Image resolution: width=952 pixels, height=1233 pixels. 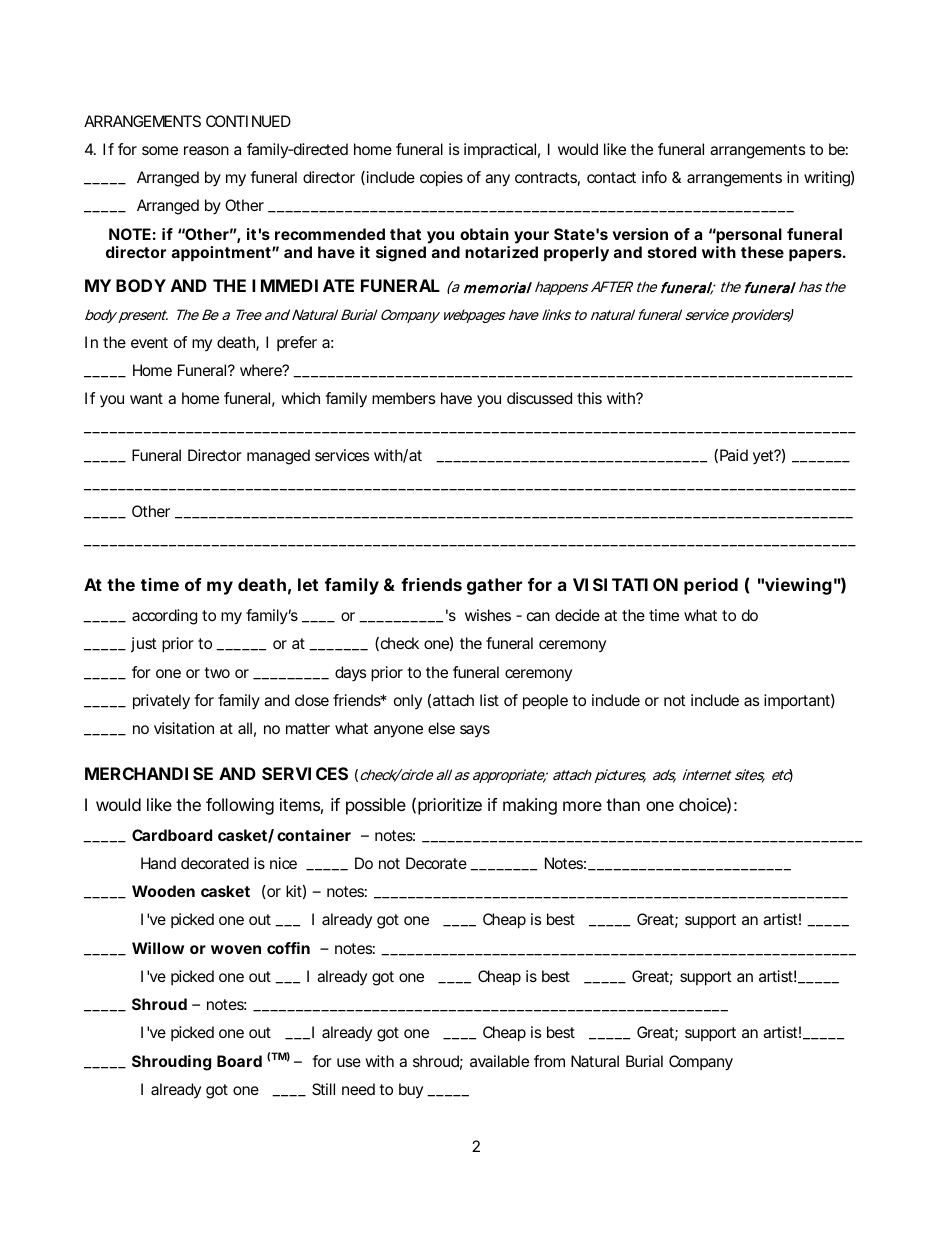 I want to click on discussed, so click(x=539, y=398).
